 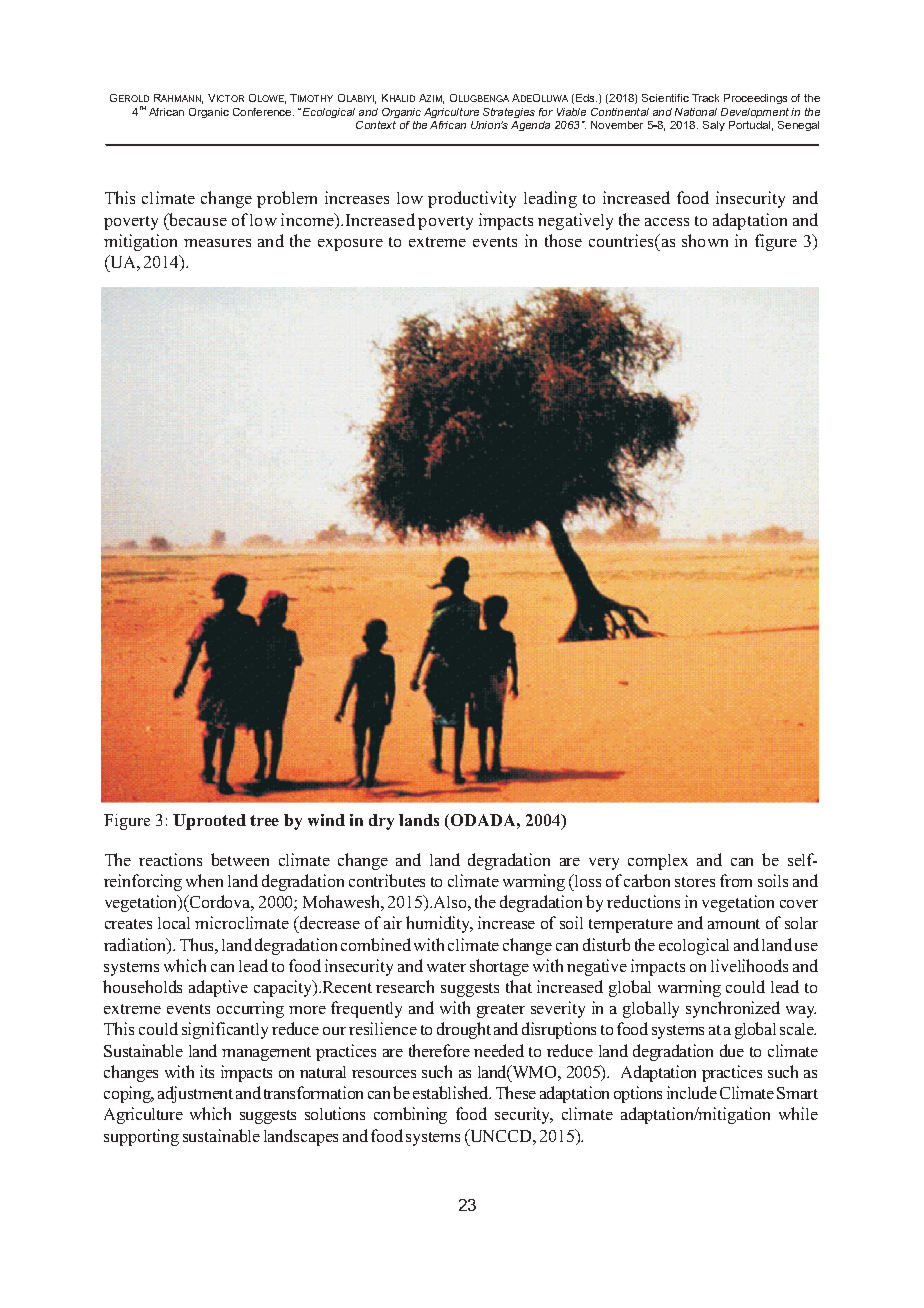 What do you see at coordinates (381, 822) in the screenshot?
I see `dry` at bounding box center [381, 822].
